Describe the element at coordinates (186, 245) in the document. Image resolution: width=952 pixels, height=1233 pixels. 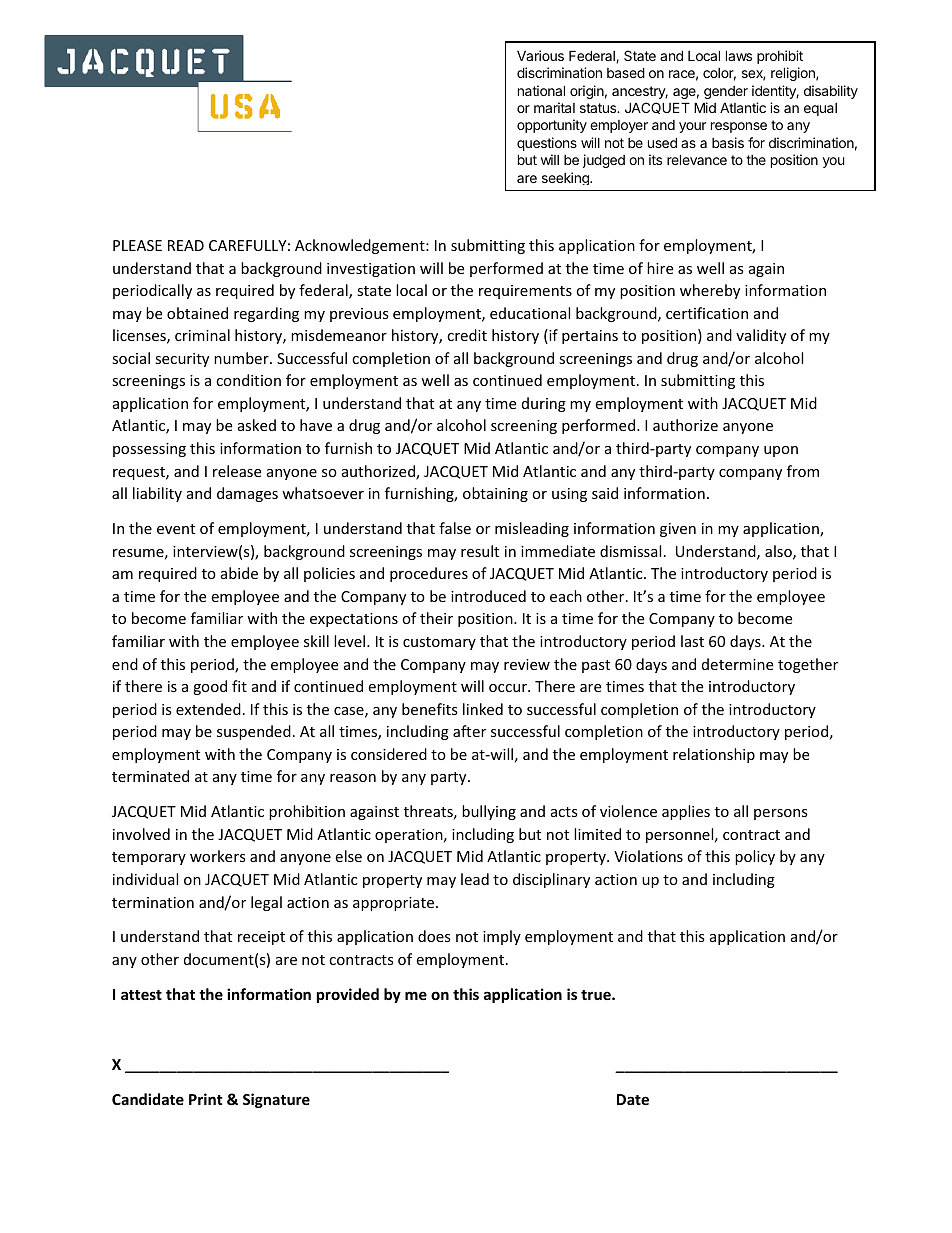
I see `READ` at that location.
